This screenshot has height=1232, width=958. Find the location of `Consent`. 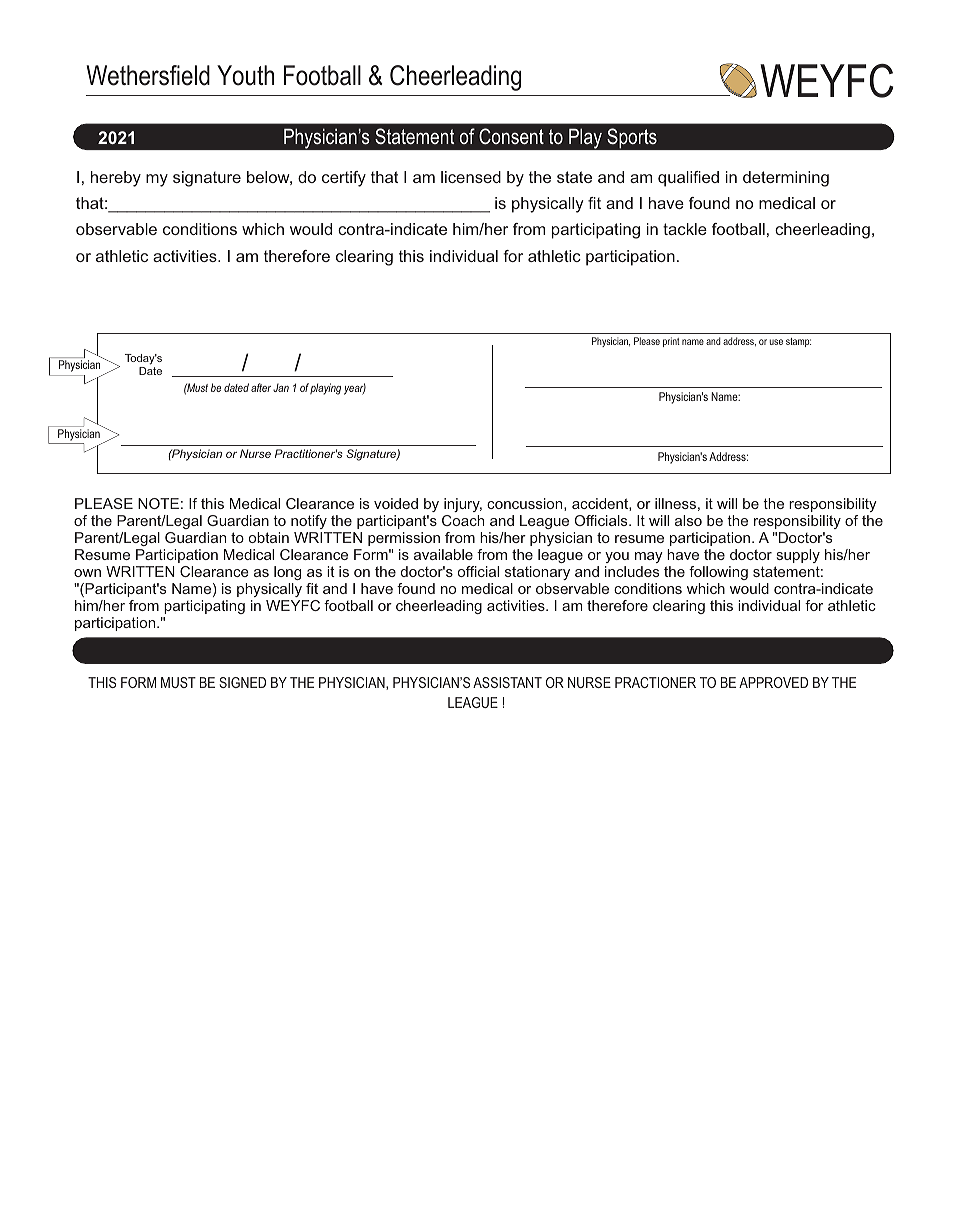

Consent is located at coordinates (511, 136).
